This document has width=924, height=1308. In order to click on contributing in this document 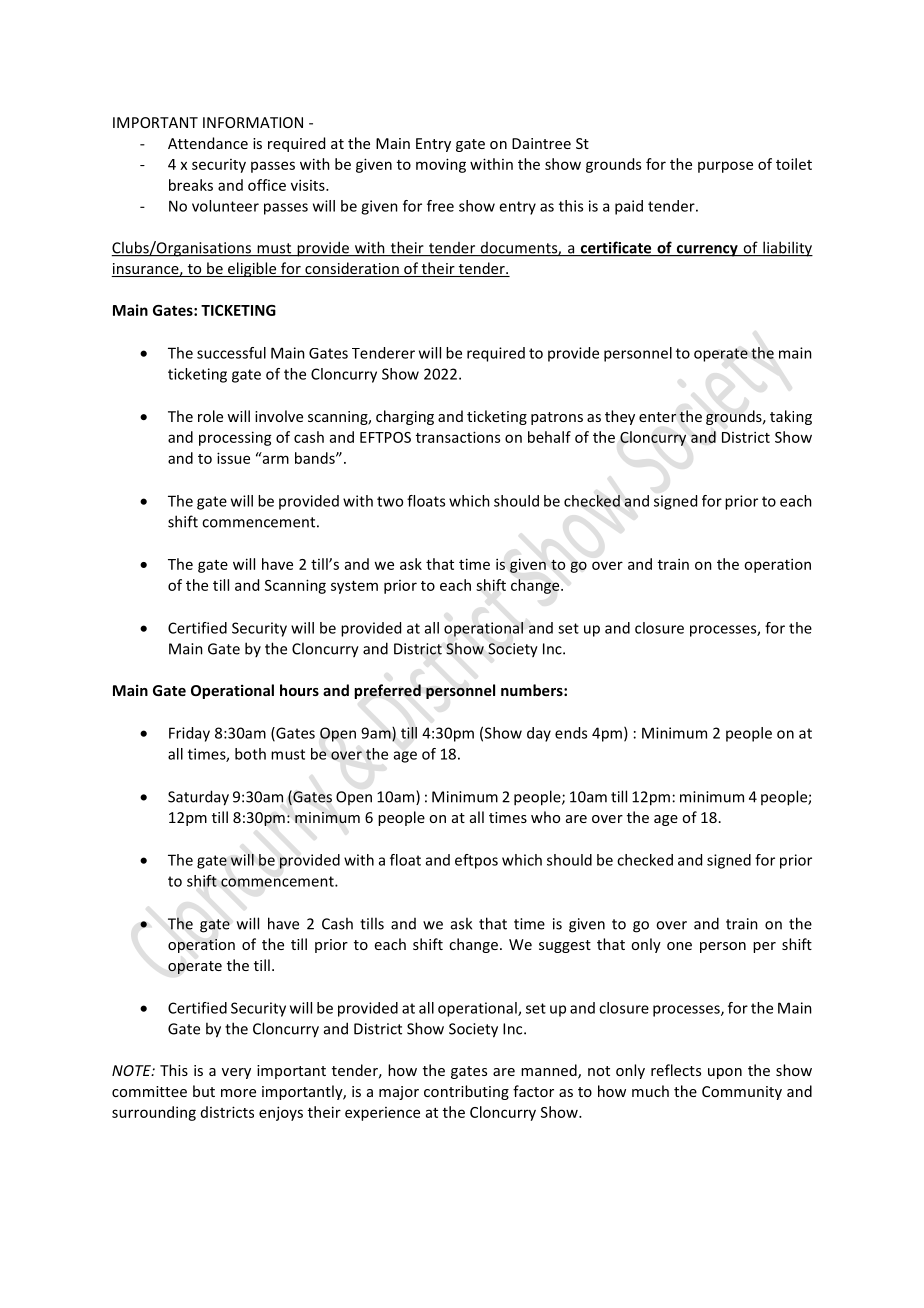, I will do `click(466, 1092)`.
